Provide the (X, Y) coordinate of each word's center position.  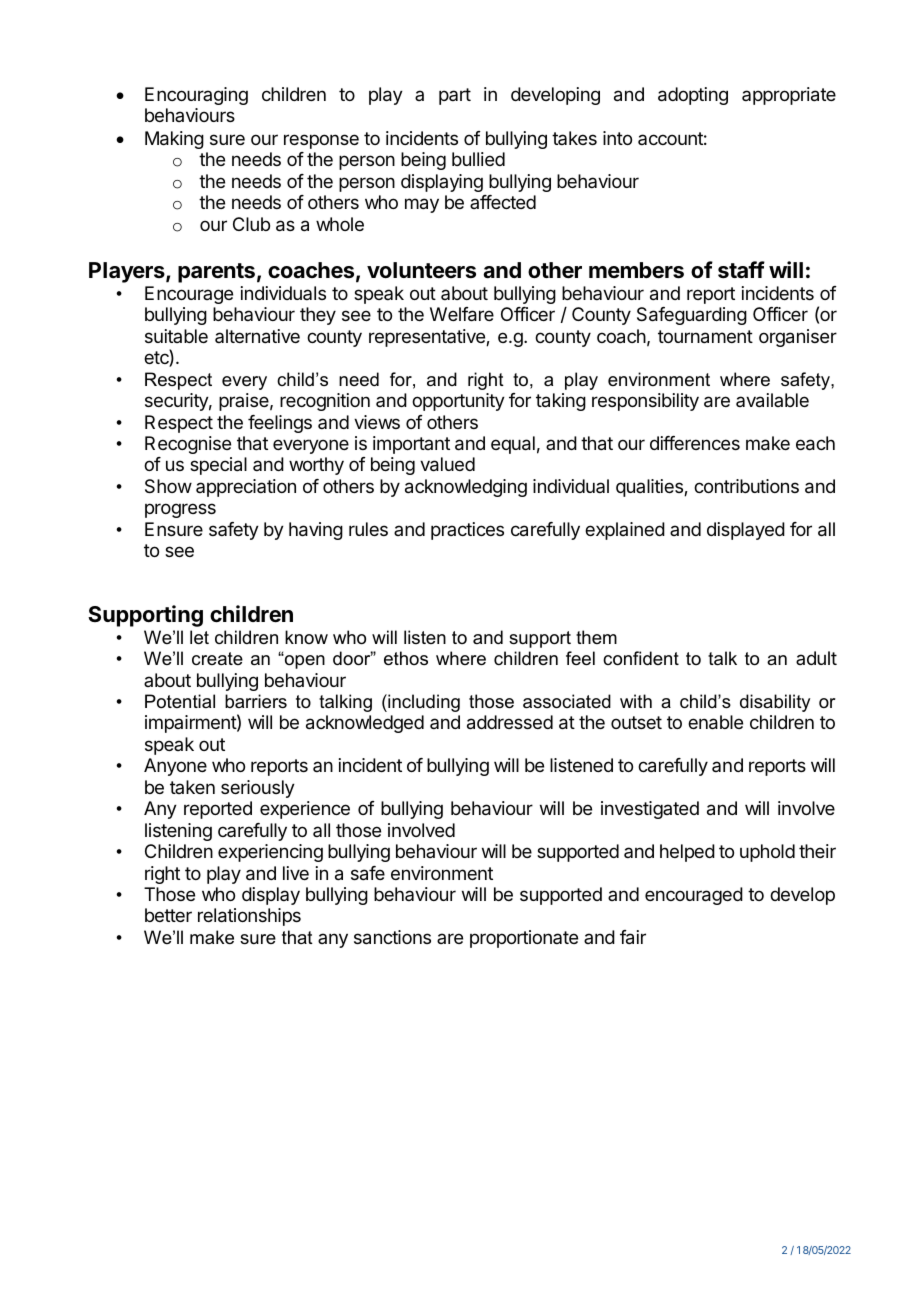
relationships (249, 917)
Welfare (462, 314)
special (218, 466)
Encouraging (196, 96)
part (455, 96)
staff (741, 270)
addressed (510, 722)
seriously (258, 789)
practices (467, 531)
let (199, 637)
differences (695, 443)
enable (715, 722)
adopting (693, 96)
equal (513, 445)
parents (216, 273)
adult (816, 658)
